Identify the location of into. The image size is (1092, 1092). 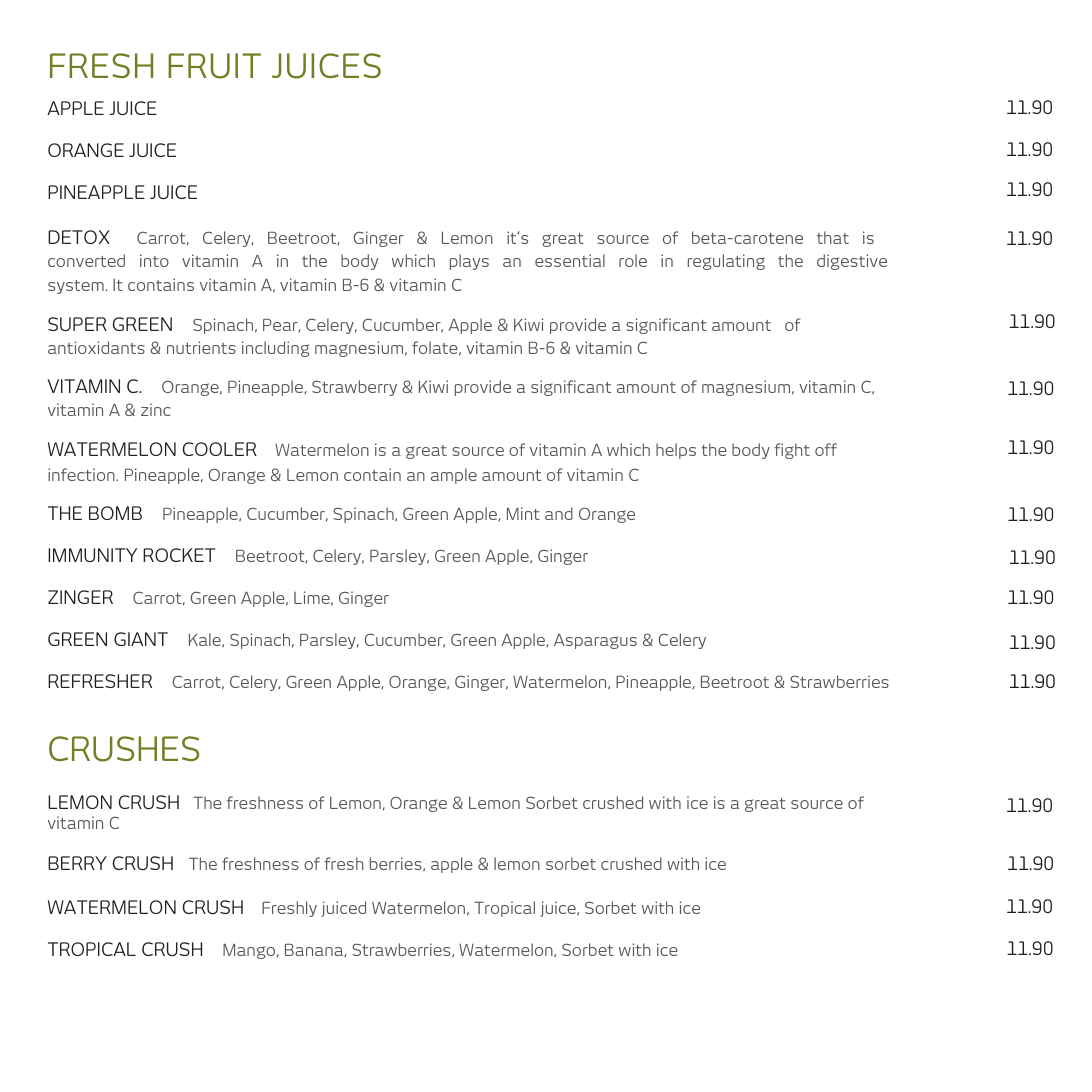
(154, 260).
